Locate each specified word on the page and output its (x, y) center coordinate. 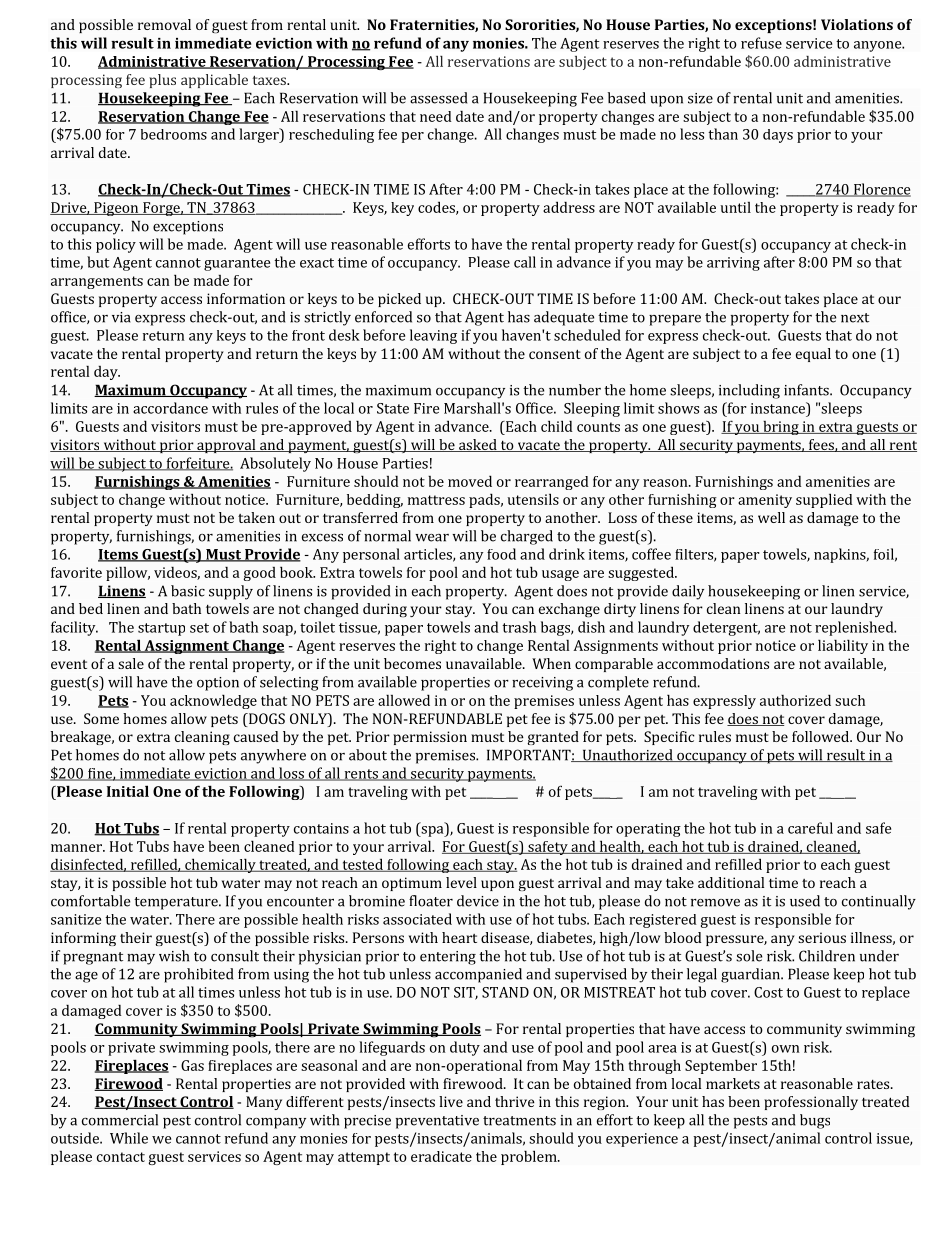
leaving (433, 336)
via (121, 317)
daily (688, 592)
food (501, 554)
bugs (815, 1121)
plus (162, 81)
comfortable (90, 901)
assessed (438, 98)
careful (810, 828)
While (129, 1138)
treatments (519, 1121)
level (461, 882)
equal (813, 355)
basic (188, 591)
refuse (761, 43)
